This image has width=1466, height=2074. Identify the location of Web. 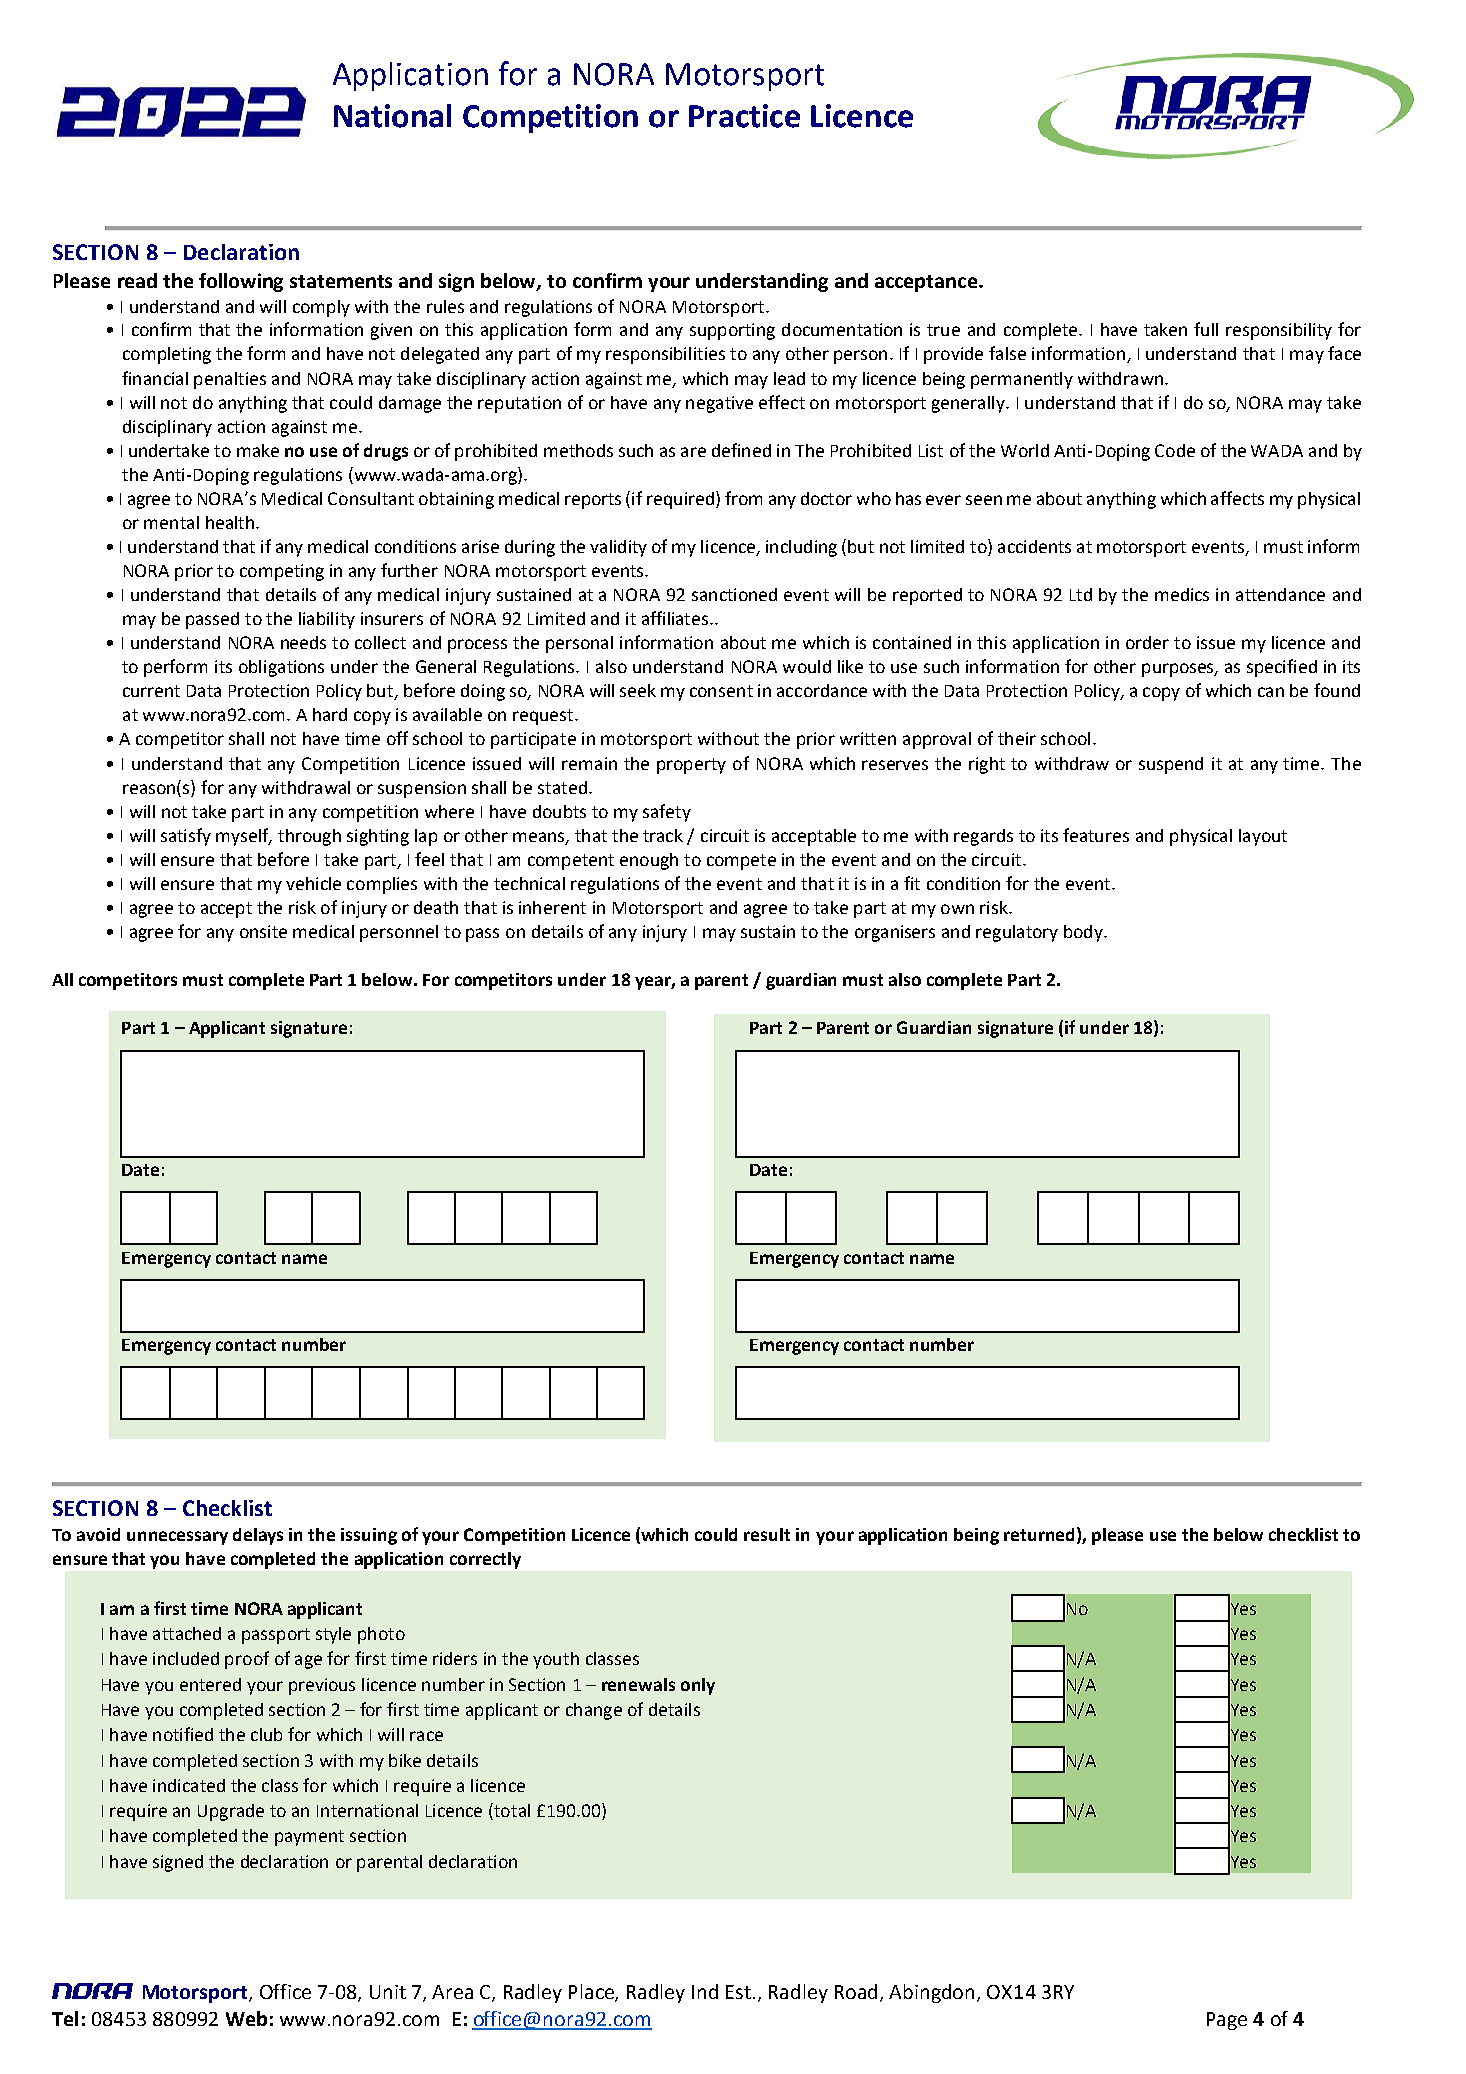
(246, 2018).
